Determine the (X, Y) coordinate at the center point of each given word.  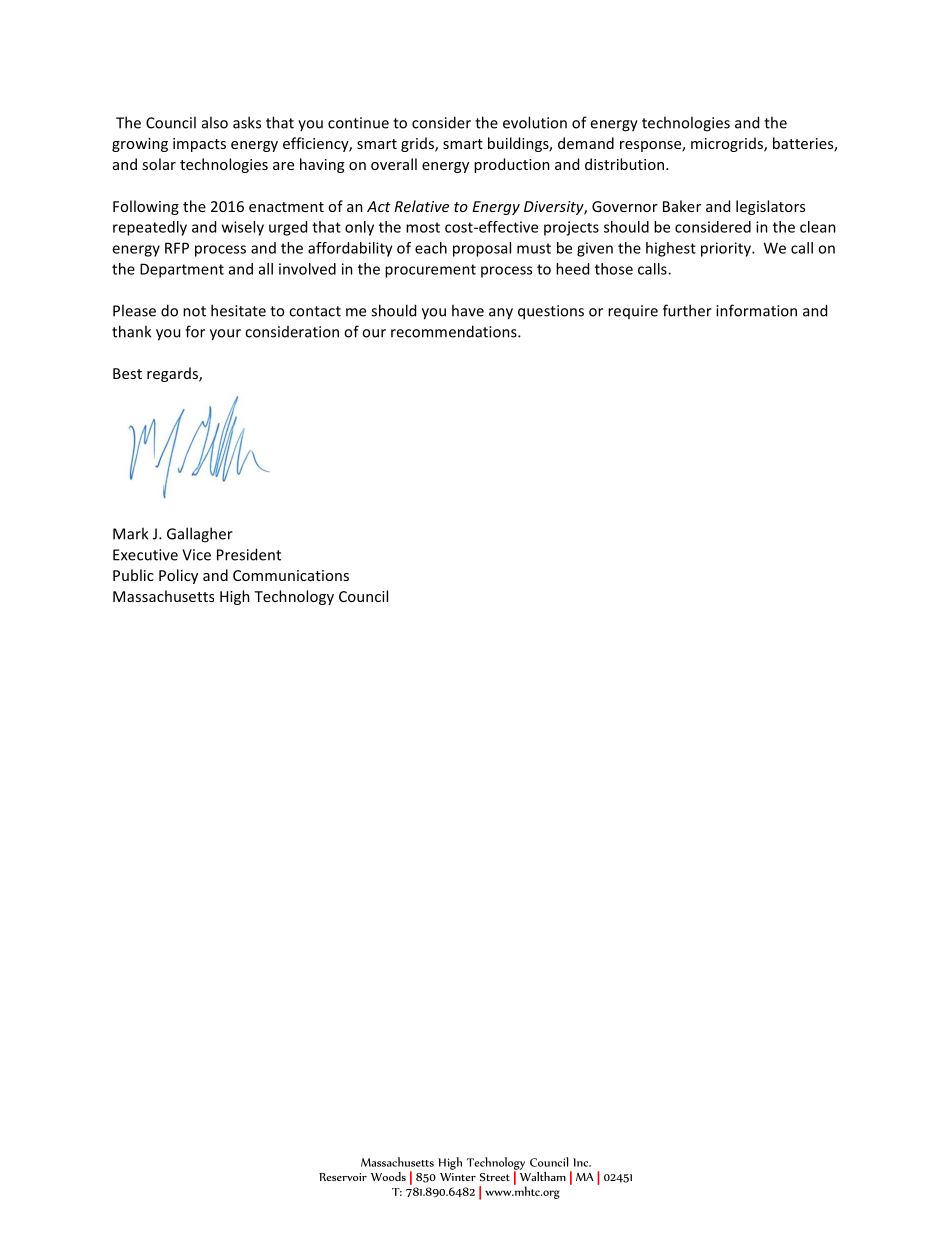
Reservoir (343, 1177)
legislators (770, 207)
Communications (291, 575)
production (512, 165)
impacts (199, 145)
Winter (458, 1177)
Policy (178, 576)
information (756, 310)
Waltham (541, 1175)
